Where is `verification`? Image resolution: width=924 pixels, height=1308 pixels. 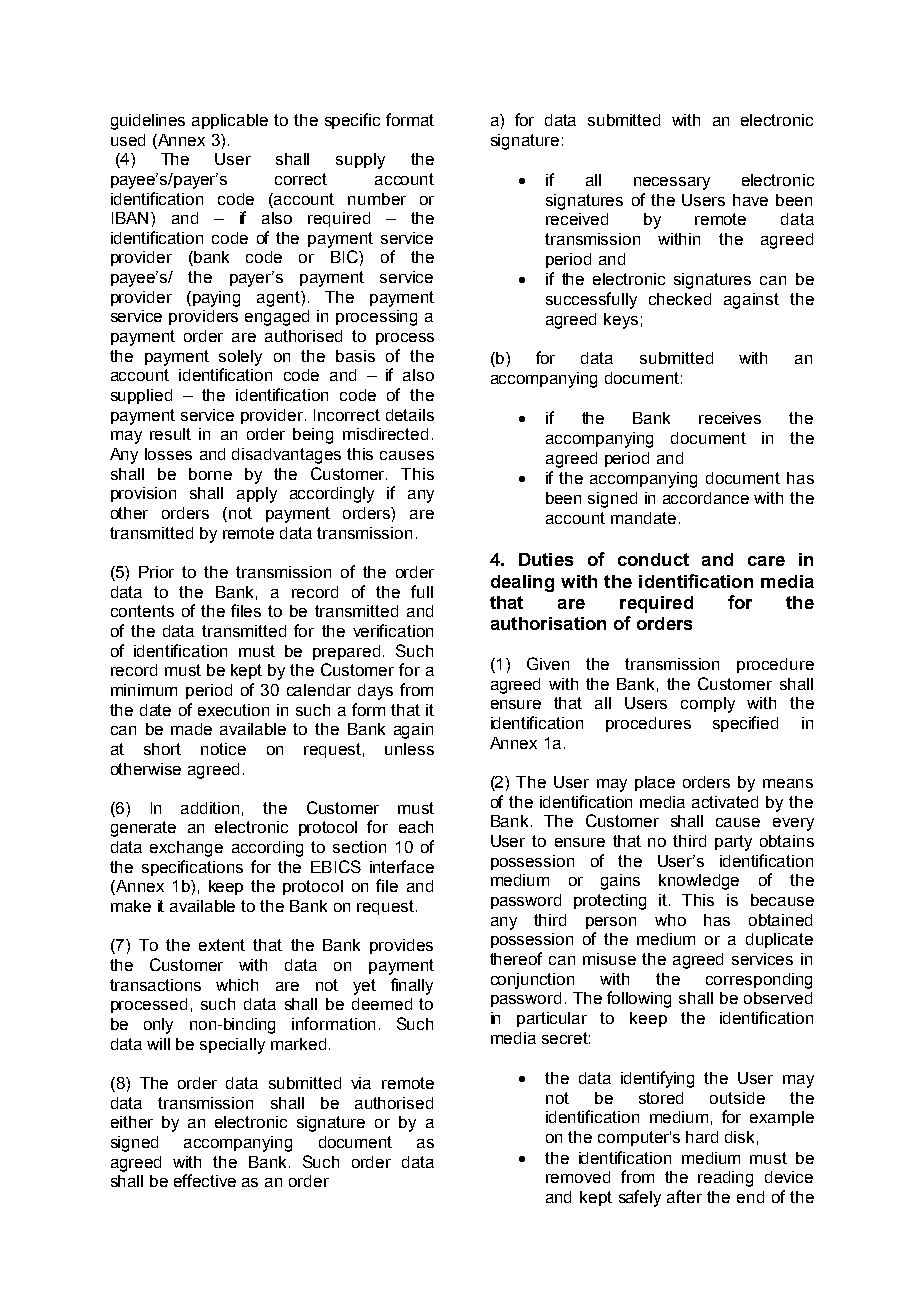 verification is located at coordinates (393, 630).
